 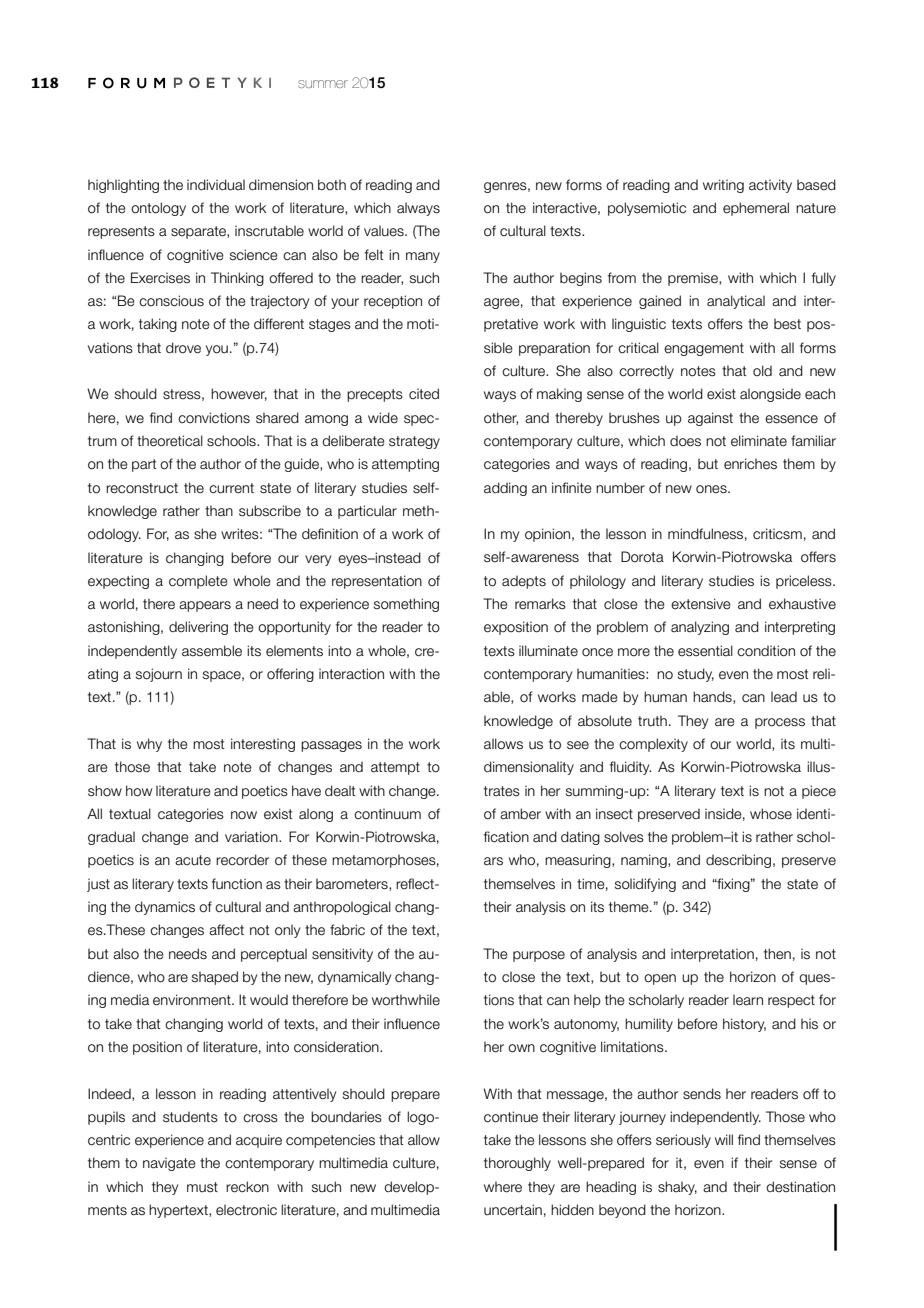 What do you see at coordinates (723, 186) in the image?
I see `writing` at bounding box center [723, 186].
